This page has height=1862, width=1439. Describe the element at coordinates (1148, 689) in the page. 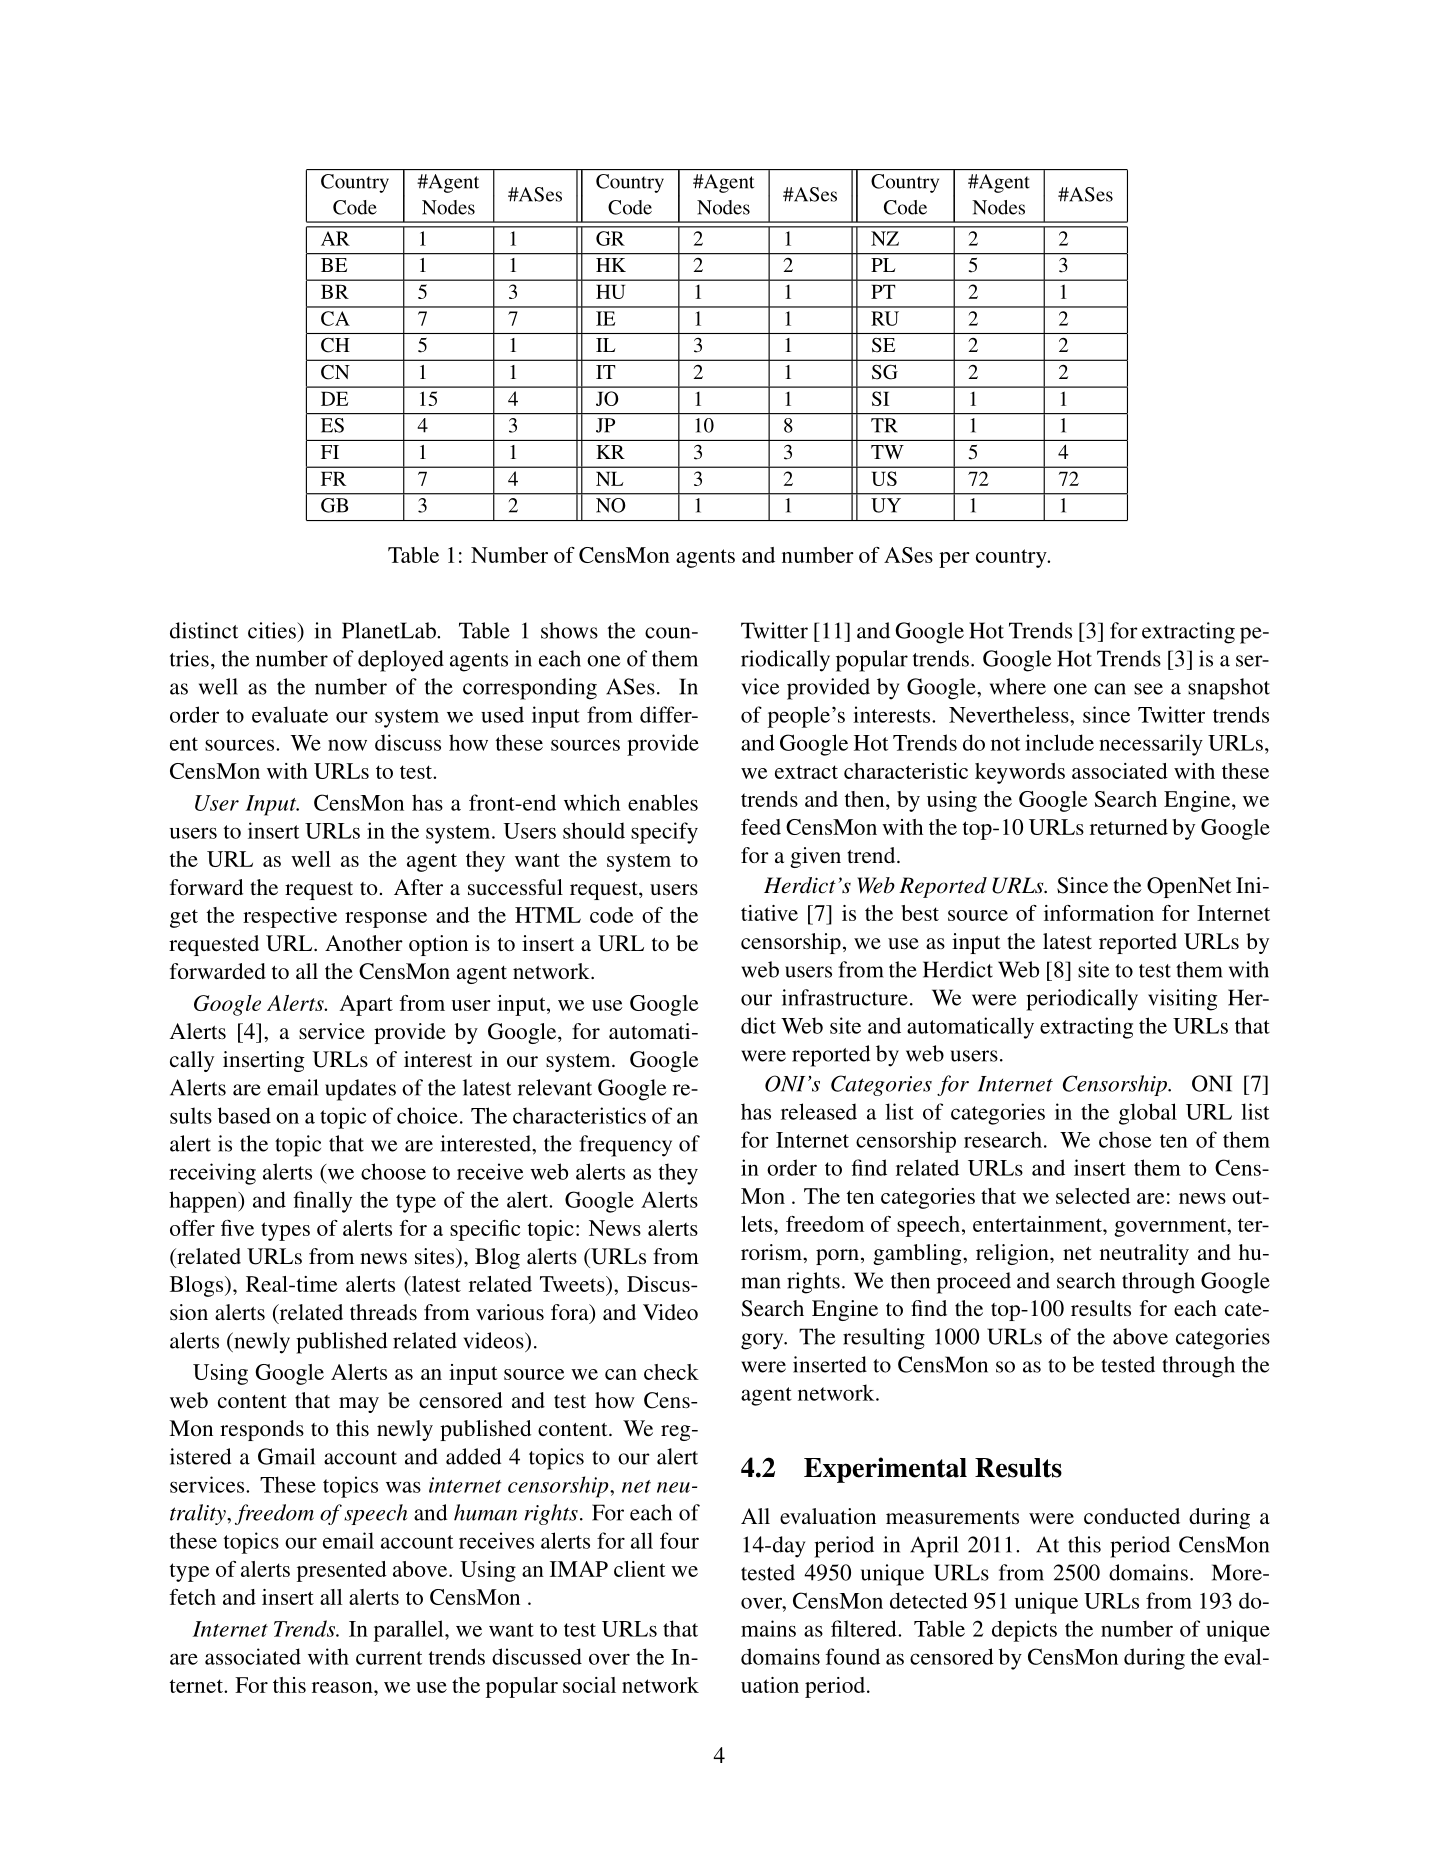

I see `see` at that location.
